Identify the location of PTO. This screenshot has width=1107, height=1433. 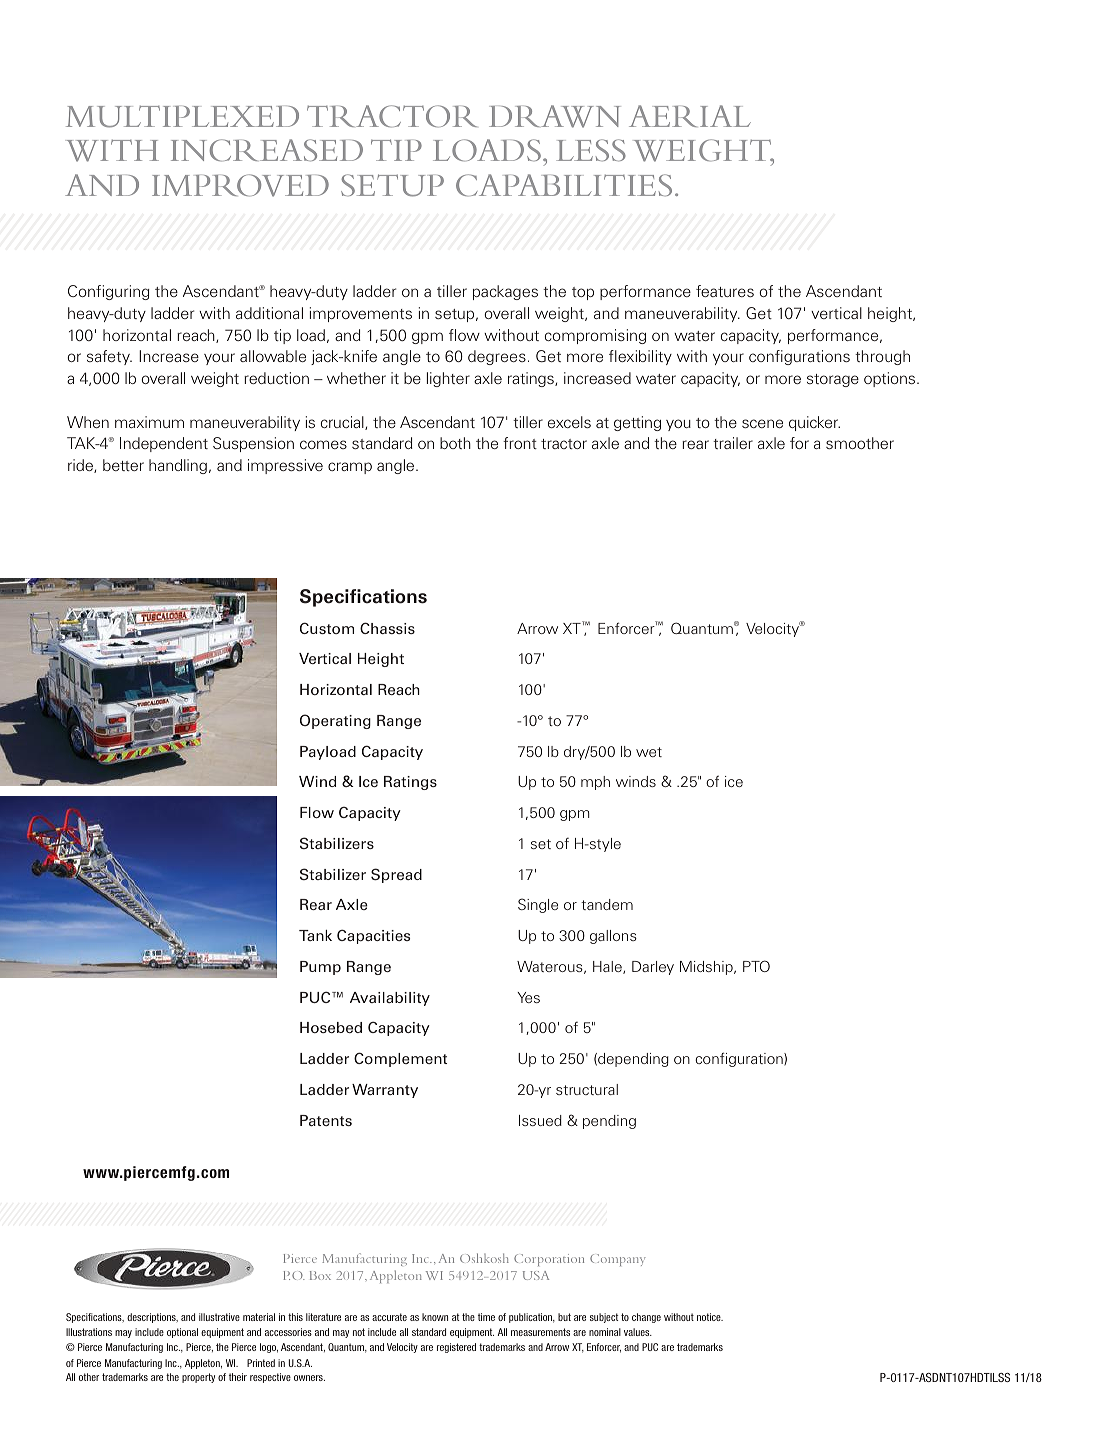
(756, 966).
